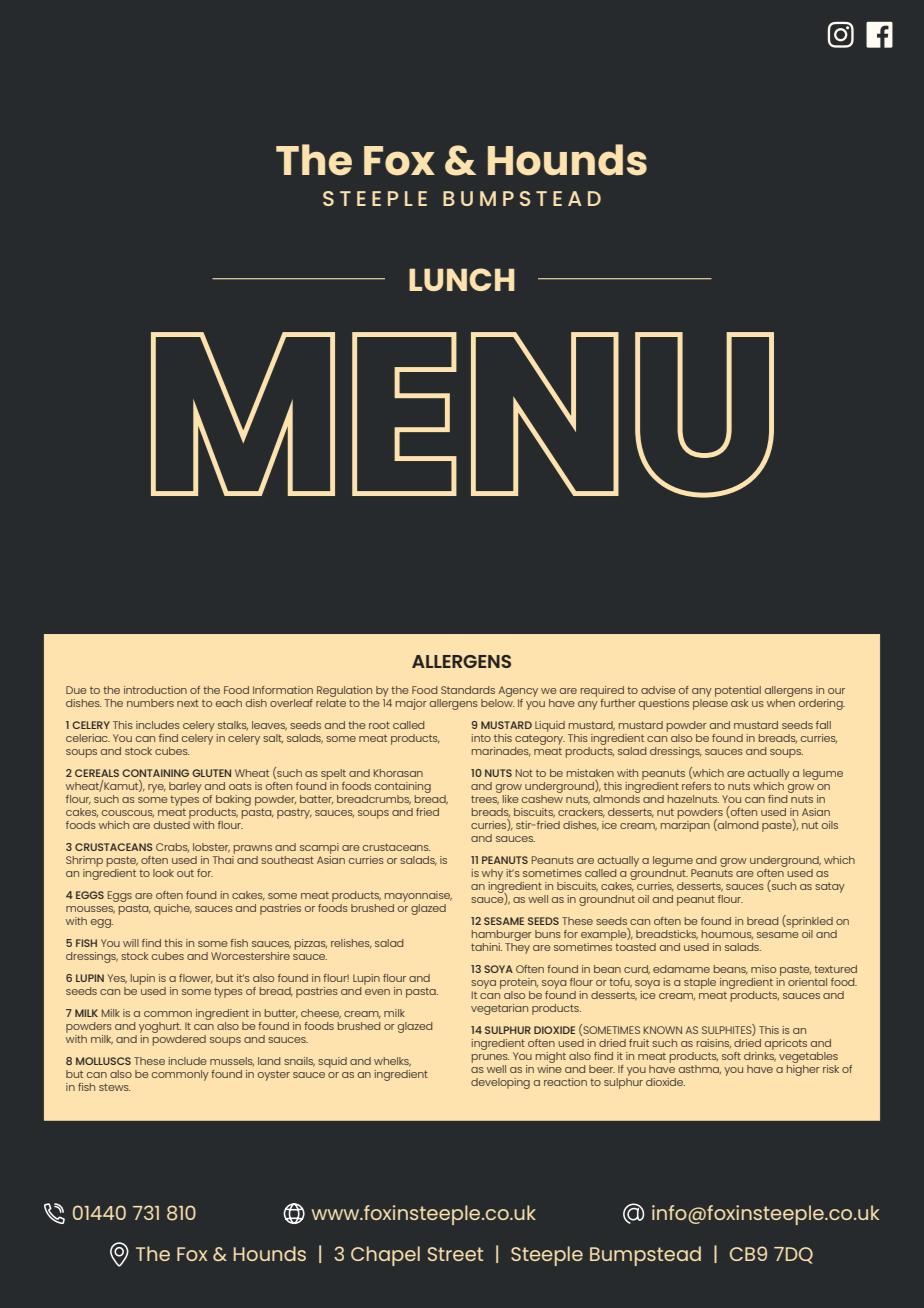  What do you see at coordinates (518, 691) in the page?
I see `Agency` at bounding box center [518, 691].
